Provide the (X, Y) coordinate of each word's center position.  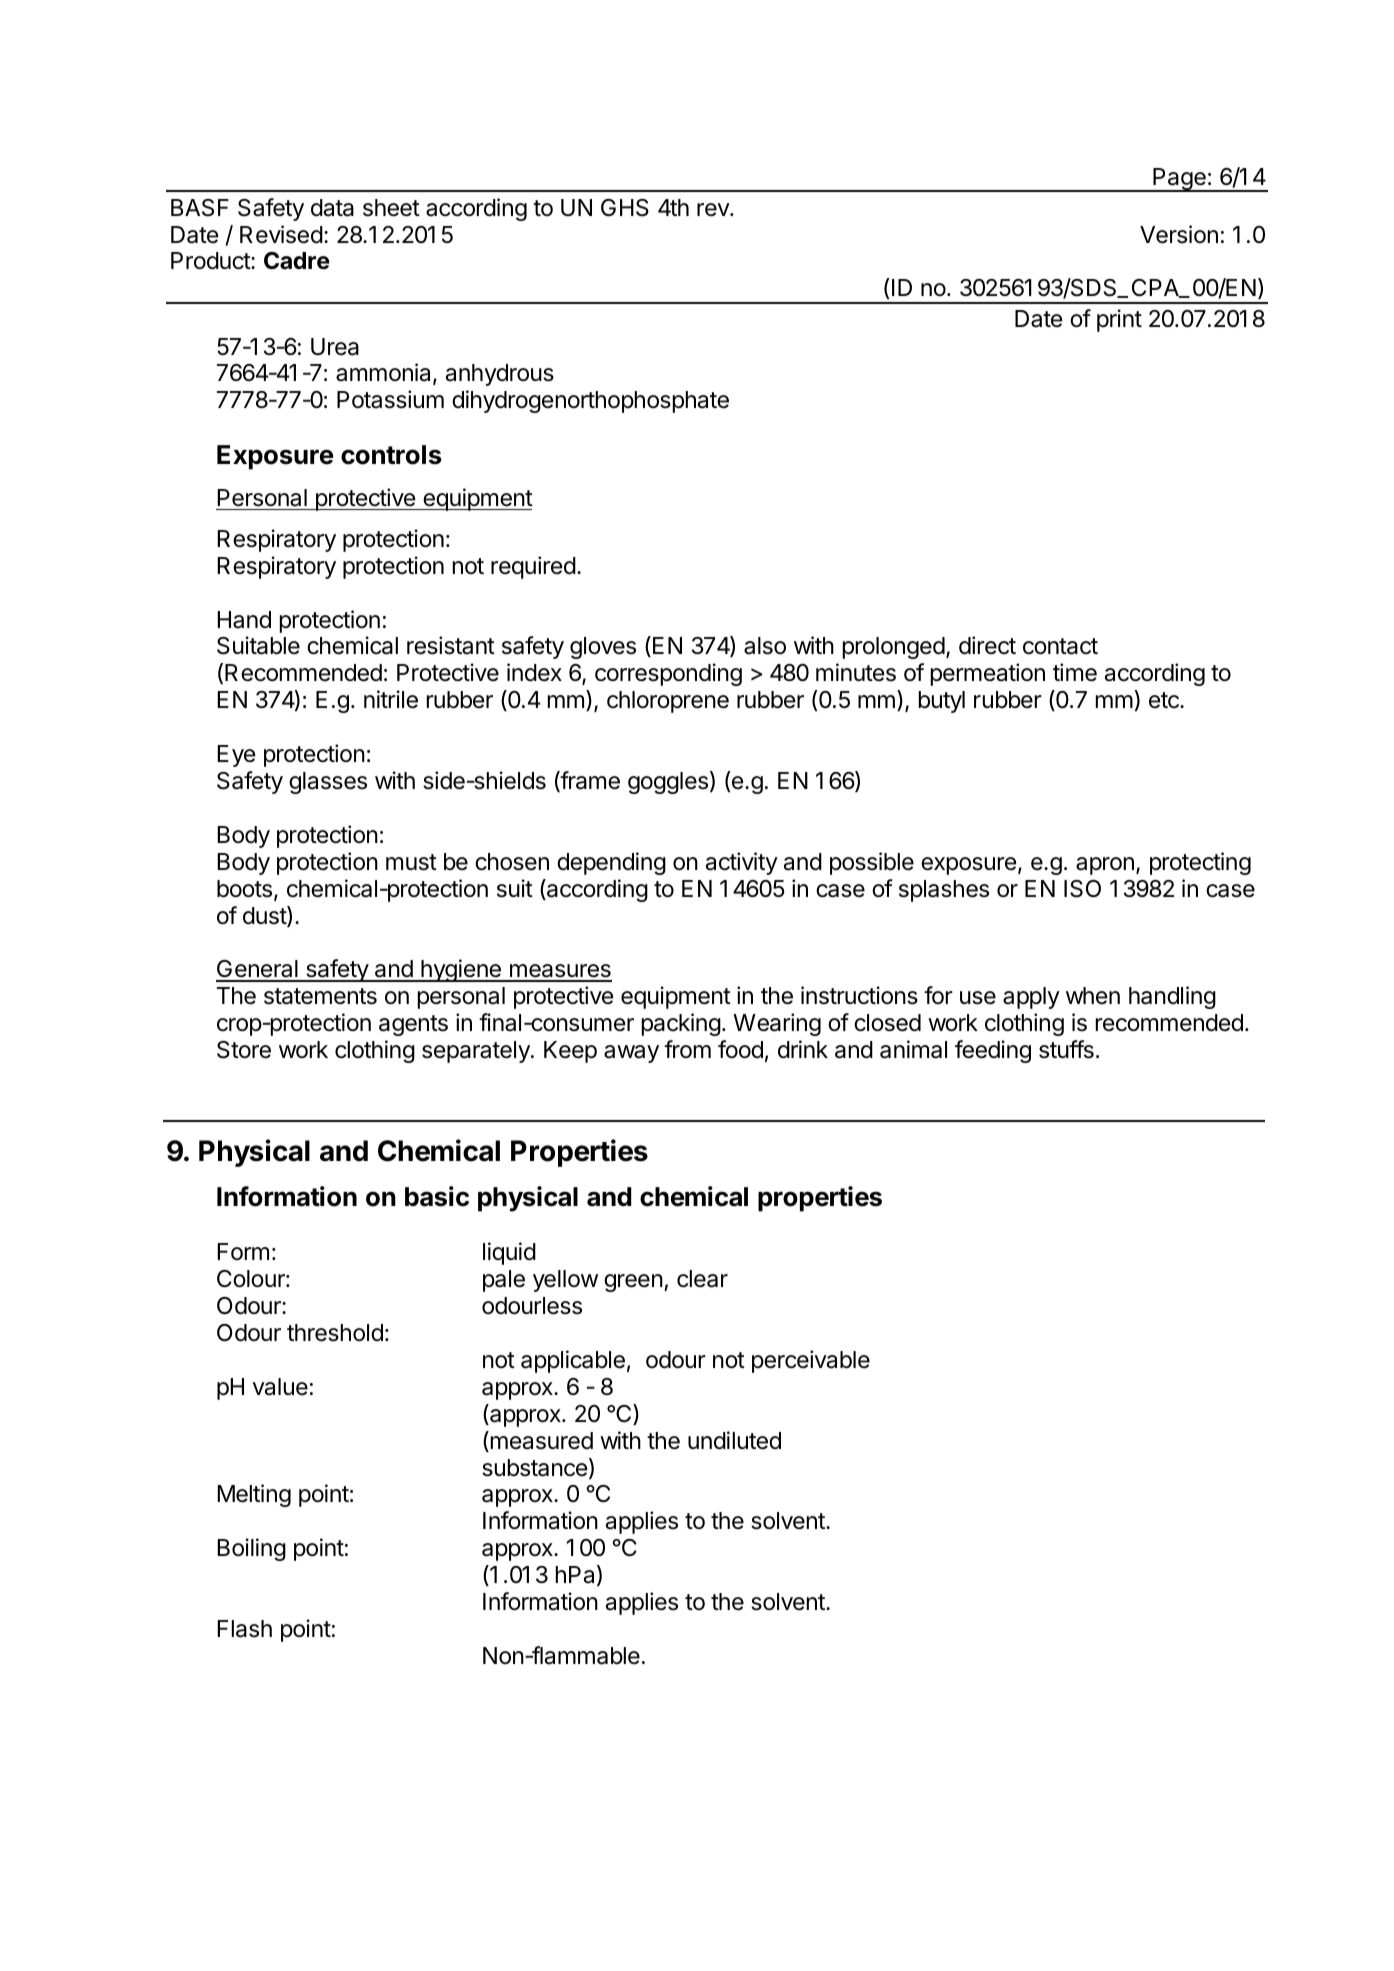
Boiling (251, 1549)
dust (265, 916)
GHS (625, 208)
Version (1179, 234)
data (332, 208)
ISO (1082, 889)
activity (742, 863)
